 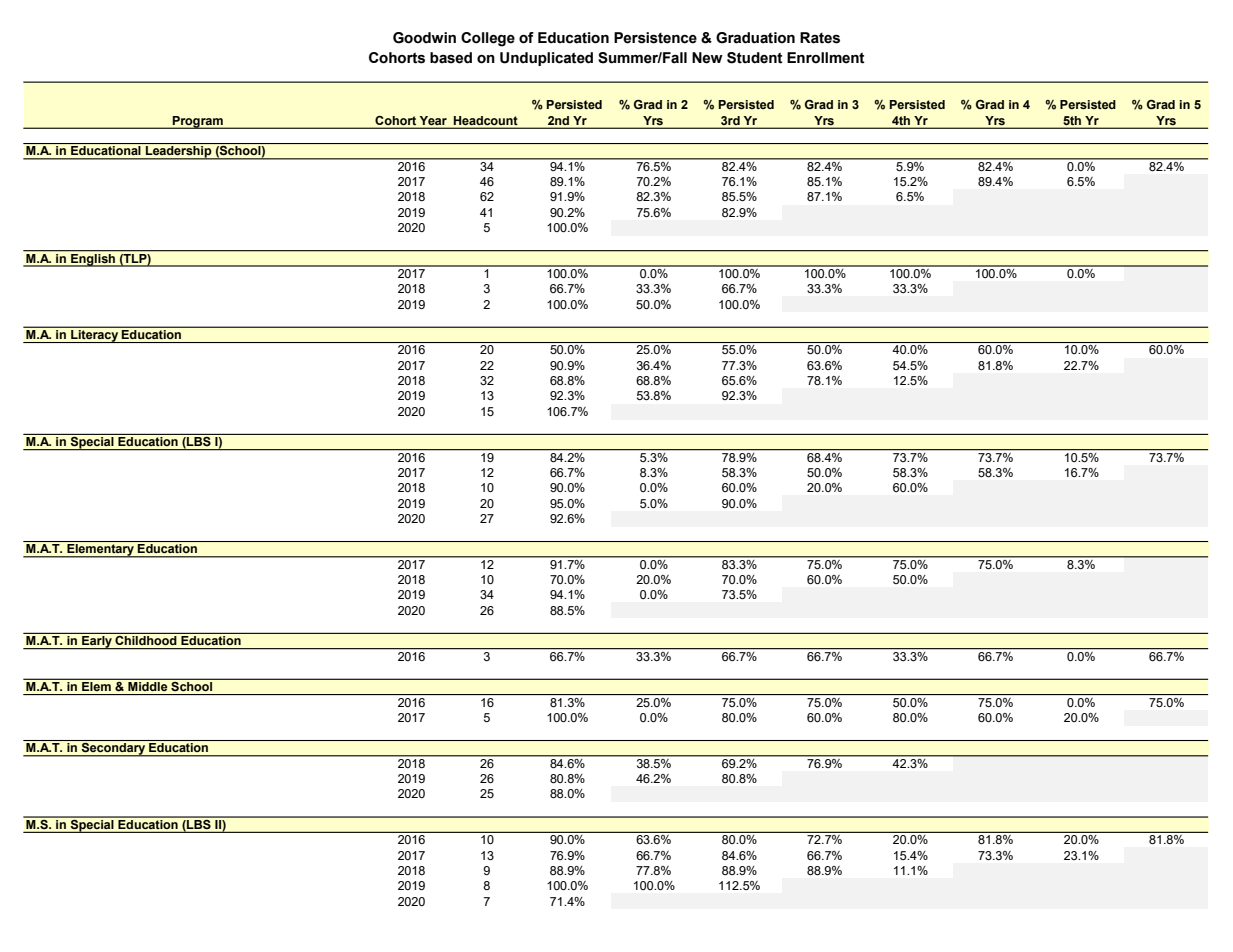 I want to click on Literacy, so click(x=95, y=336).
